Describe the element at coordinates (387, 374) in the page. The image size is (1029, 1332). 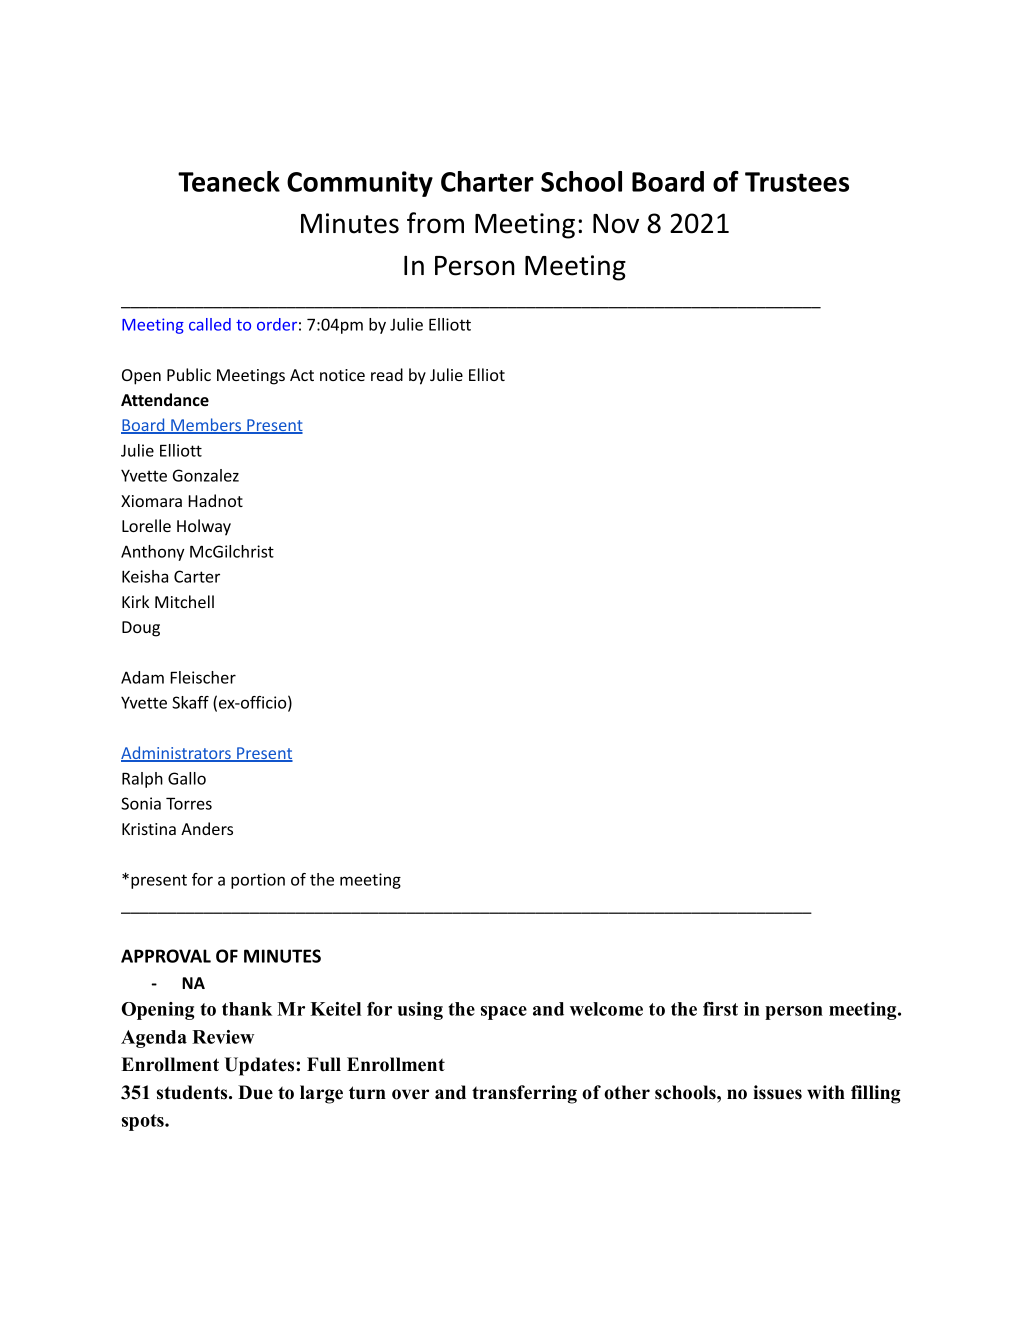
I see `read` at that location.
